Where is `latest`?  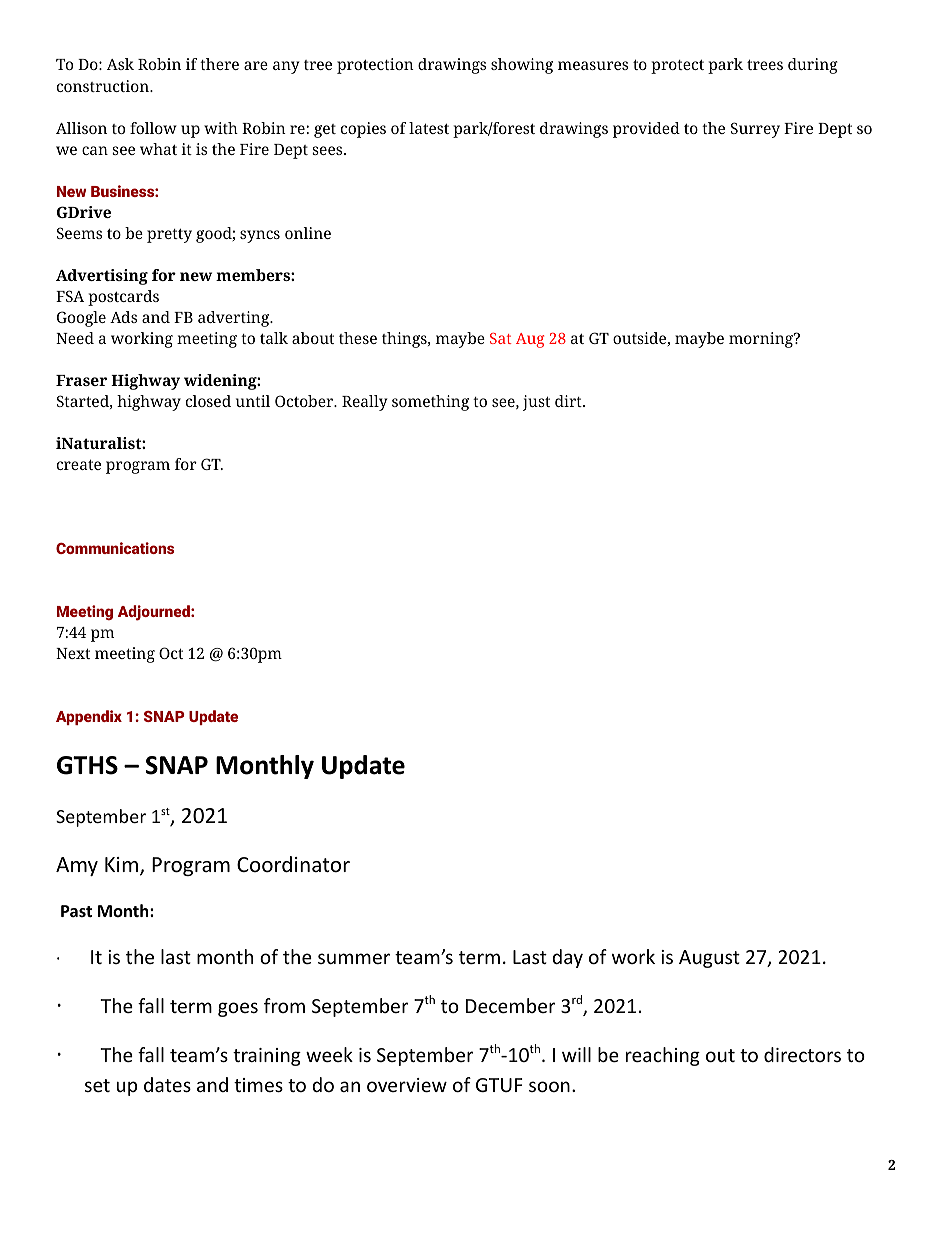 latest is located at coordinates (429, 128).
